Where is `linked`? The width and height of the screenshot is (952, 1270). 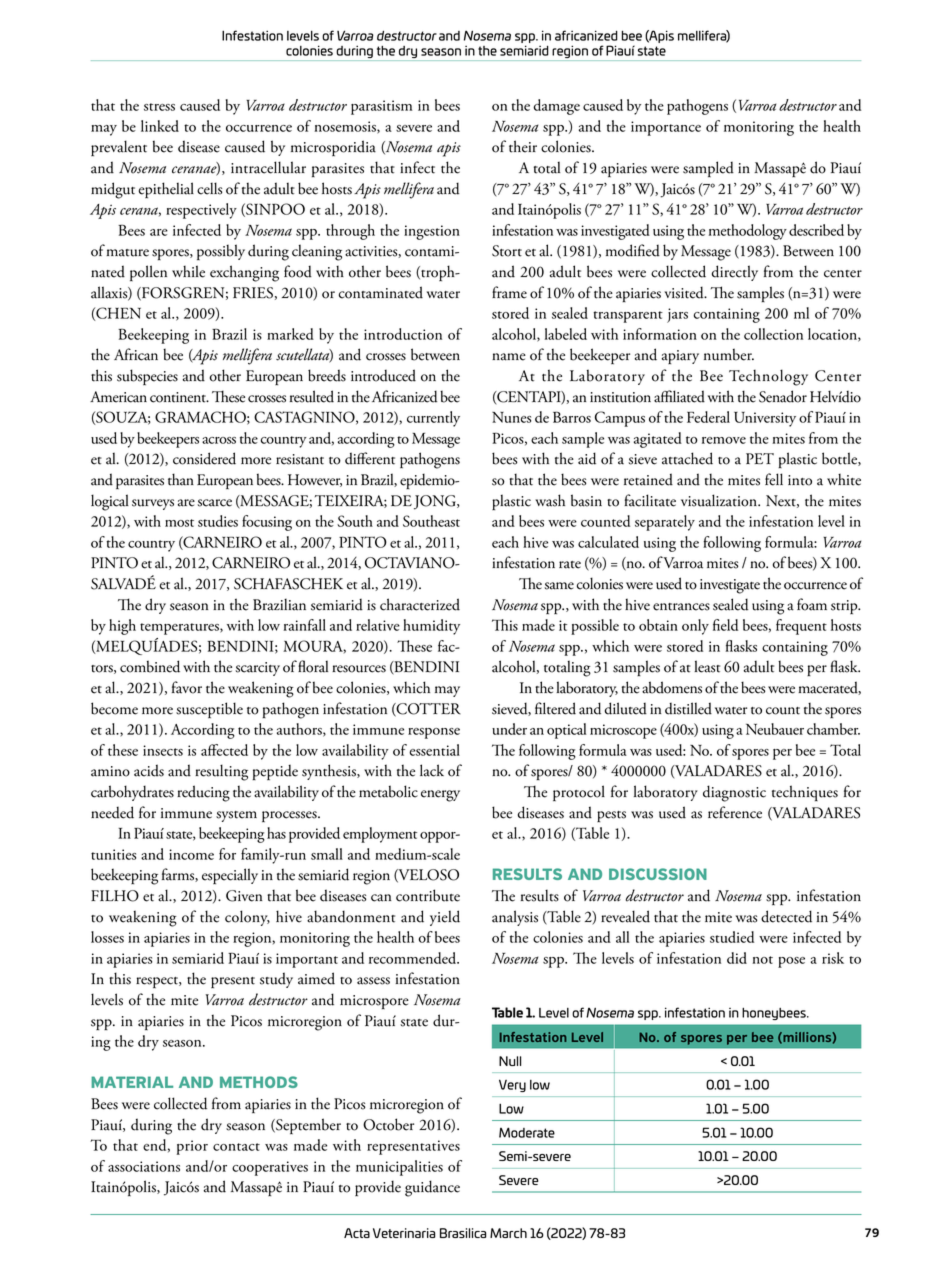 linked is located at coordinates (160, 126).
